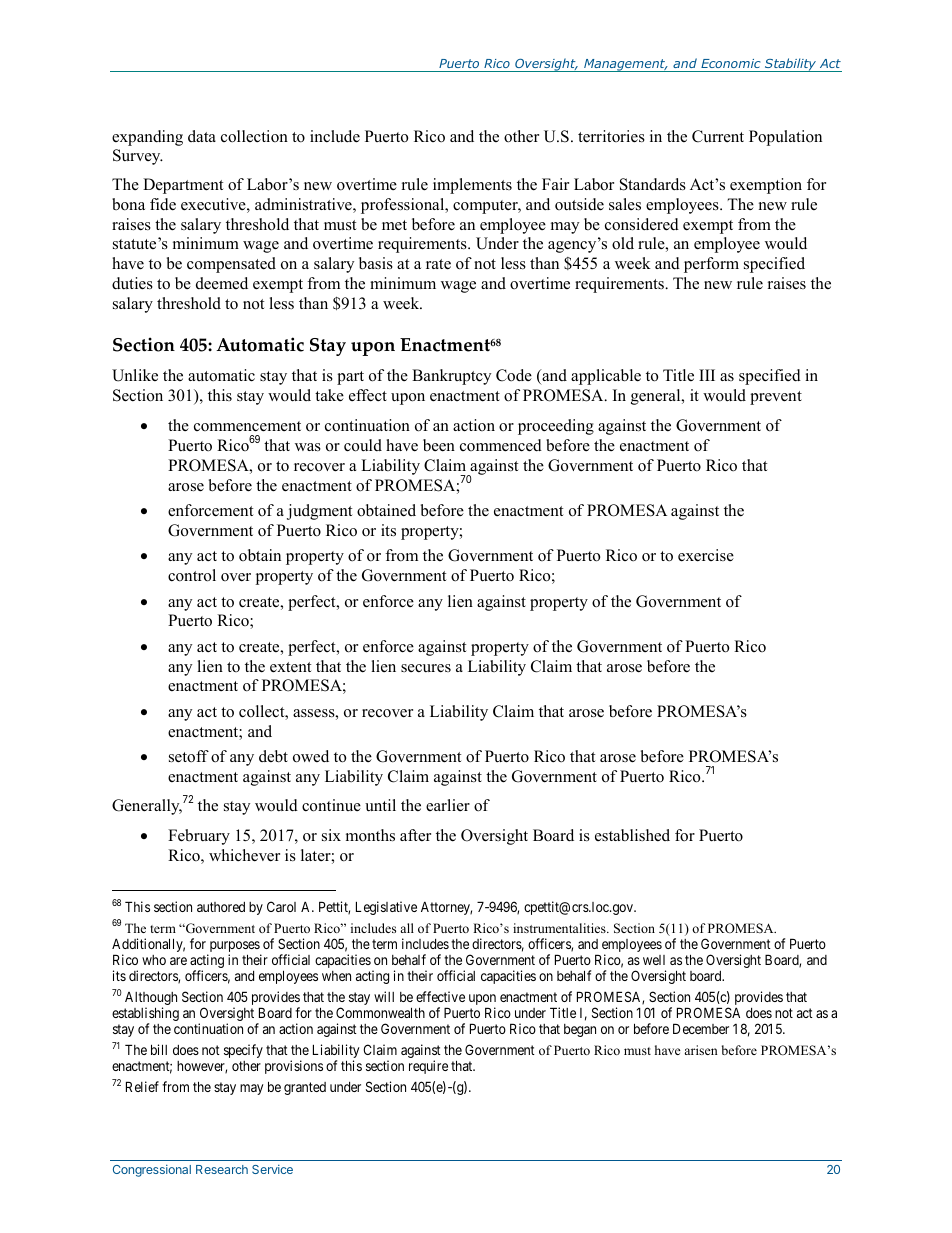 This screenshot has height=1233, width=952. What do you see at coordinates (415, 835) in the screenshot?
I see `after` at bounding box center [415, 835].
